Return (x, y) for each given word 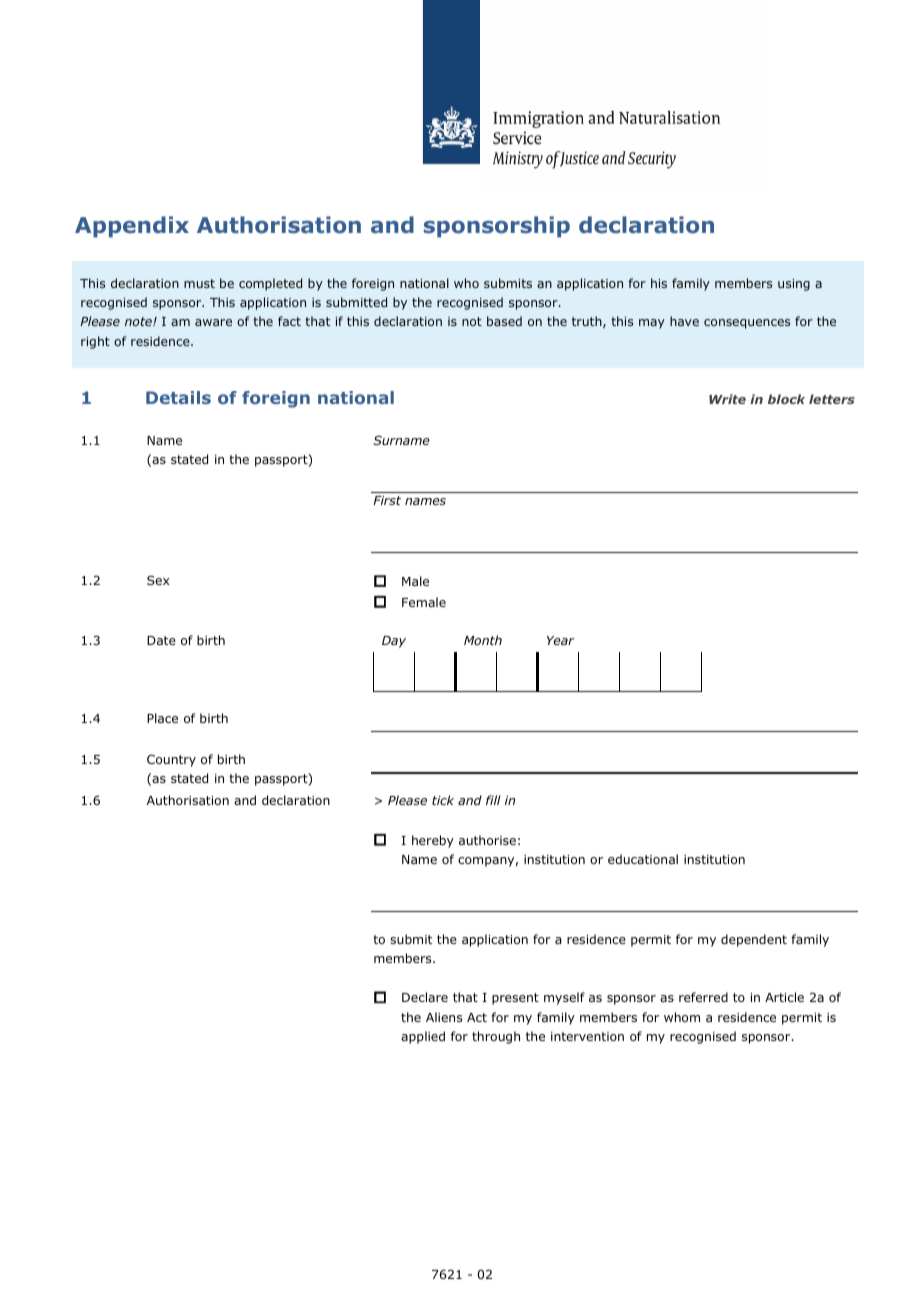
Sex (158, 580)
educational (643, 859)
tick (443, 800)
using (794, 285)
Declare (425, 997)
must (199, 283)
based (504, 321)
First (387, 500)
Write (727, 399)
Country (171, 760)
